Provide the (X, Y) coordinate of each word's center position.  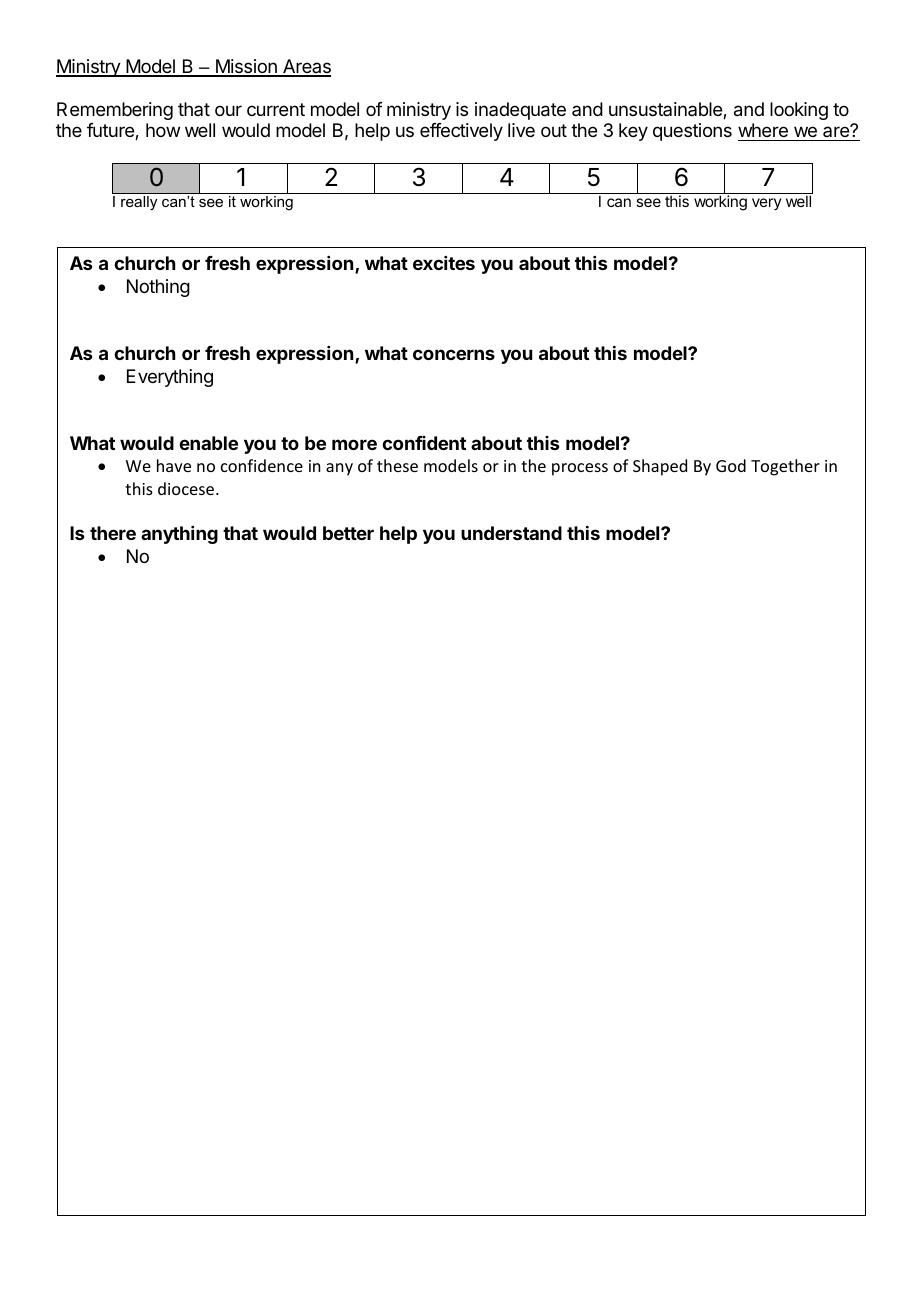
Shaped (660, 467)
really (139, 203)
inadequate (520, 111)
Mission (246, 67)
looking (799, 111)
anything (179, 535)
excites (444, 263)
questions (692, 132)
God (731, 465)
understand (511, 533)
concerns (454, 354)
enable (208, 443)
